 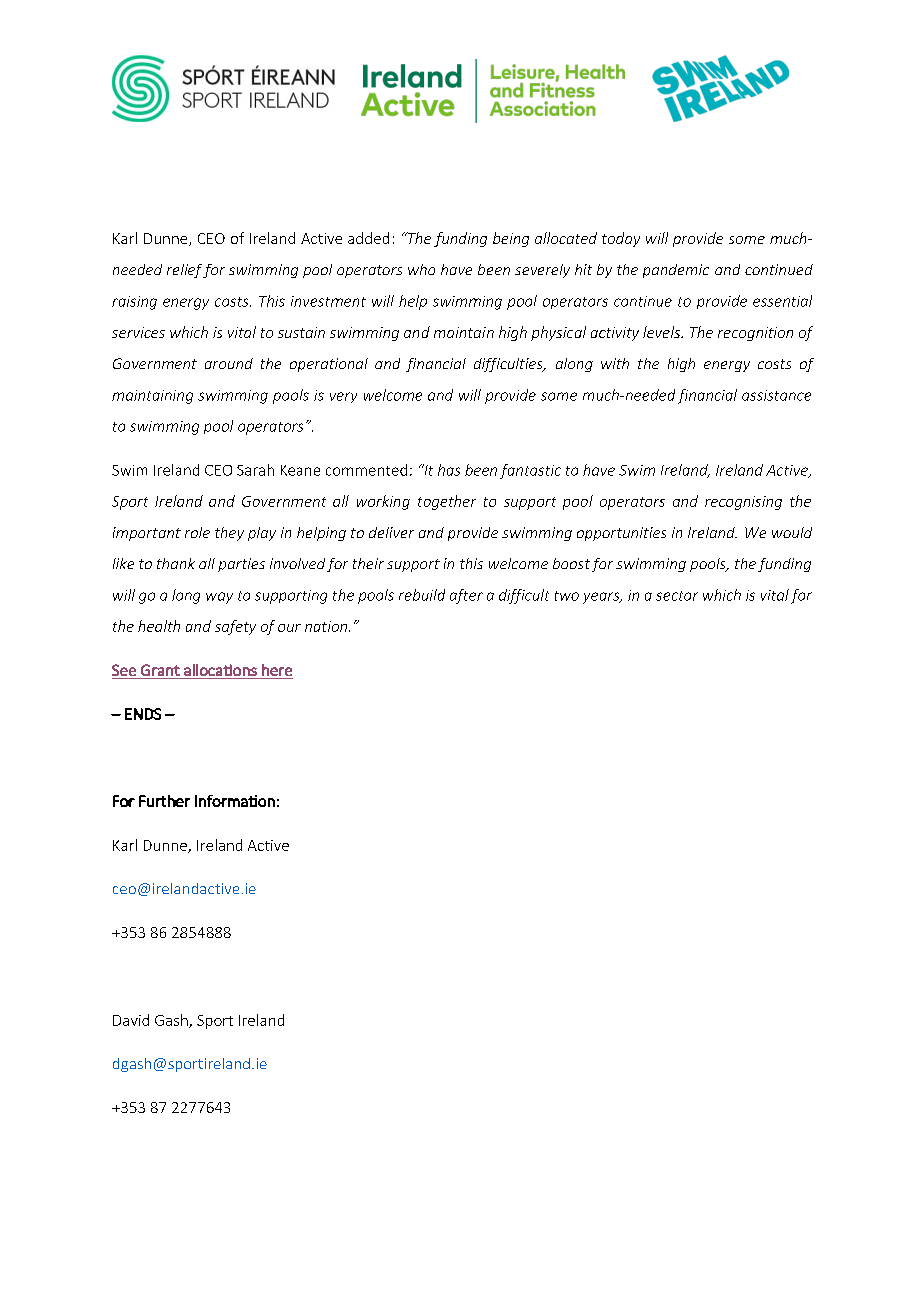 What do you see at coordinates (277, 670) in the screenshot?
I see `here` at bounding box center [277, 670].
